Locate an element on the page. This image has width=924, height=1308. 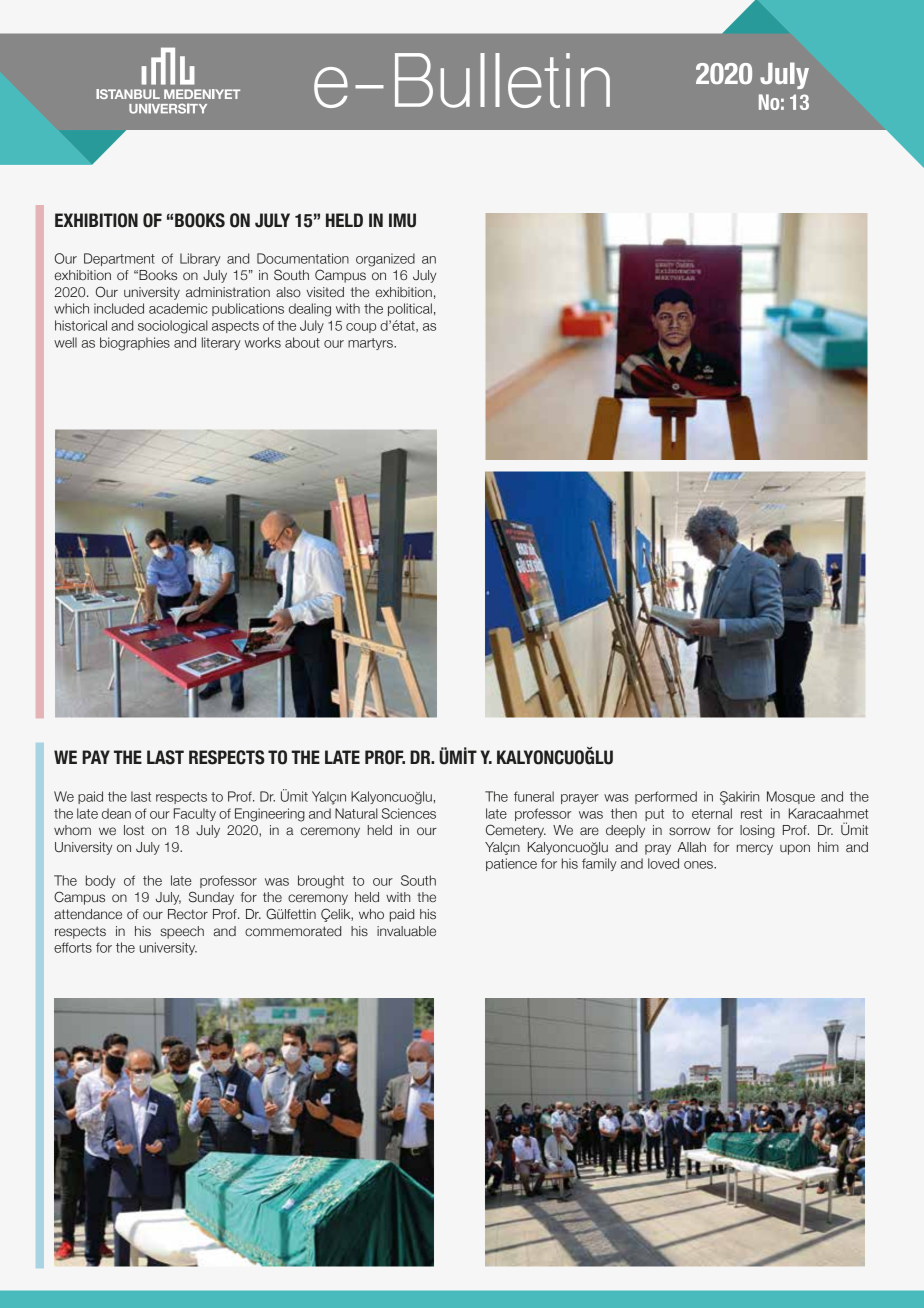
biographies is located at coordinates (135, 344).
